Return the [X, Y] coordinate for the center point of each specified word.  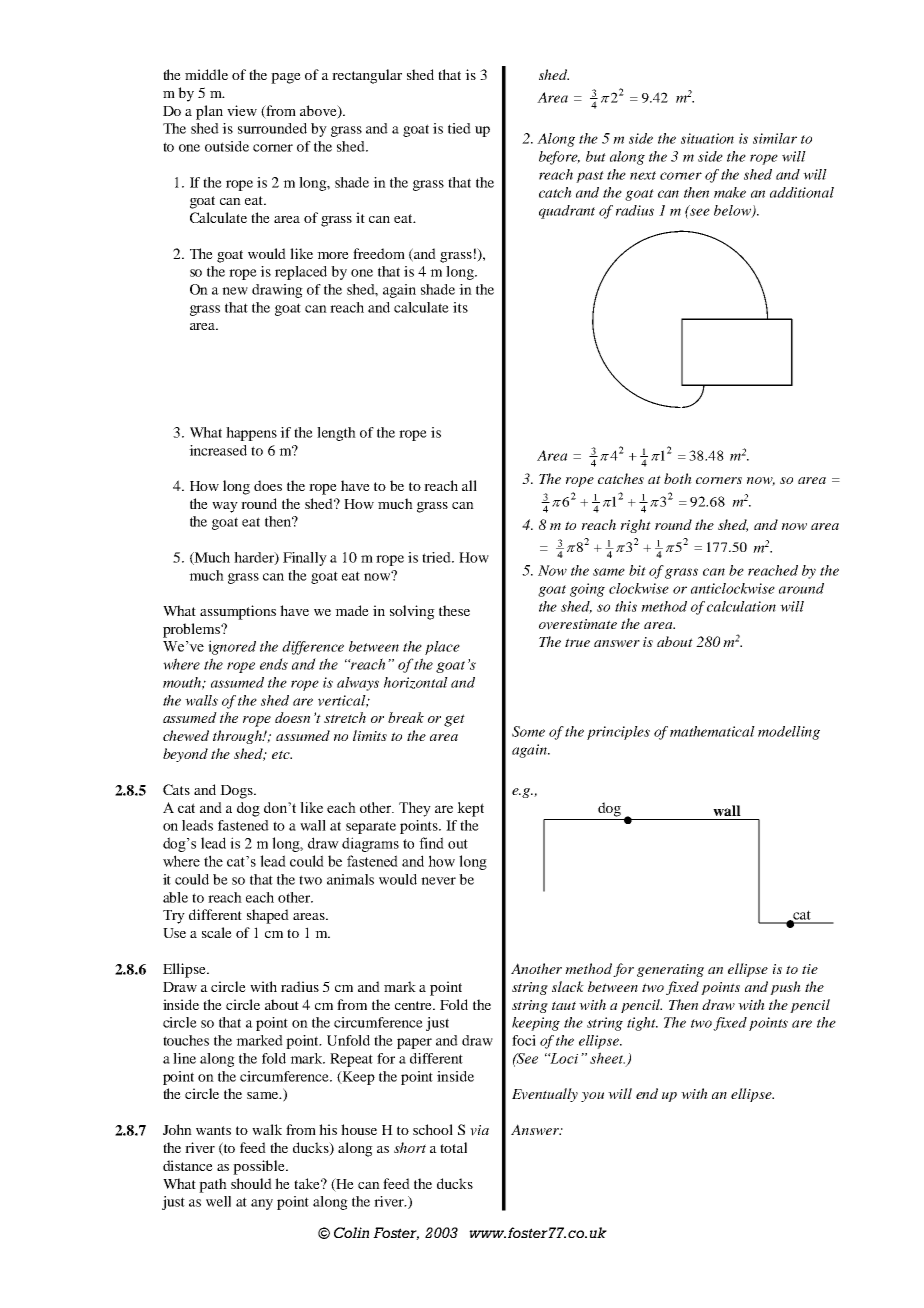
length [336, 434]
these [454, 610]
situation [707, 138]
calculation [741, 606]
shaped [268, 916]
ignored [232, 647]
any [262, 1204]
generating [670, 970]
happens [251, 434]
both [678, 478]
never [438, 881]
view [242, 110]
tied [459, 128]
